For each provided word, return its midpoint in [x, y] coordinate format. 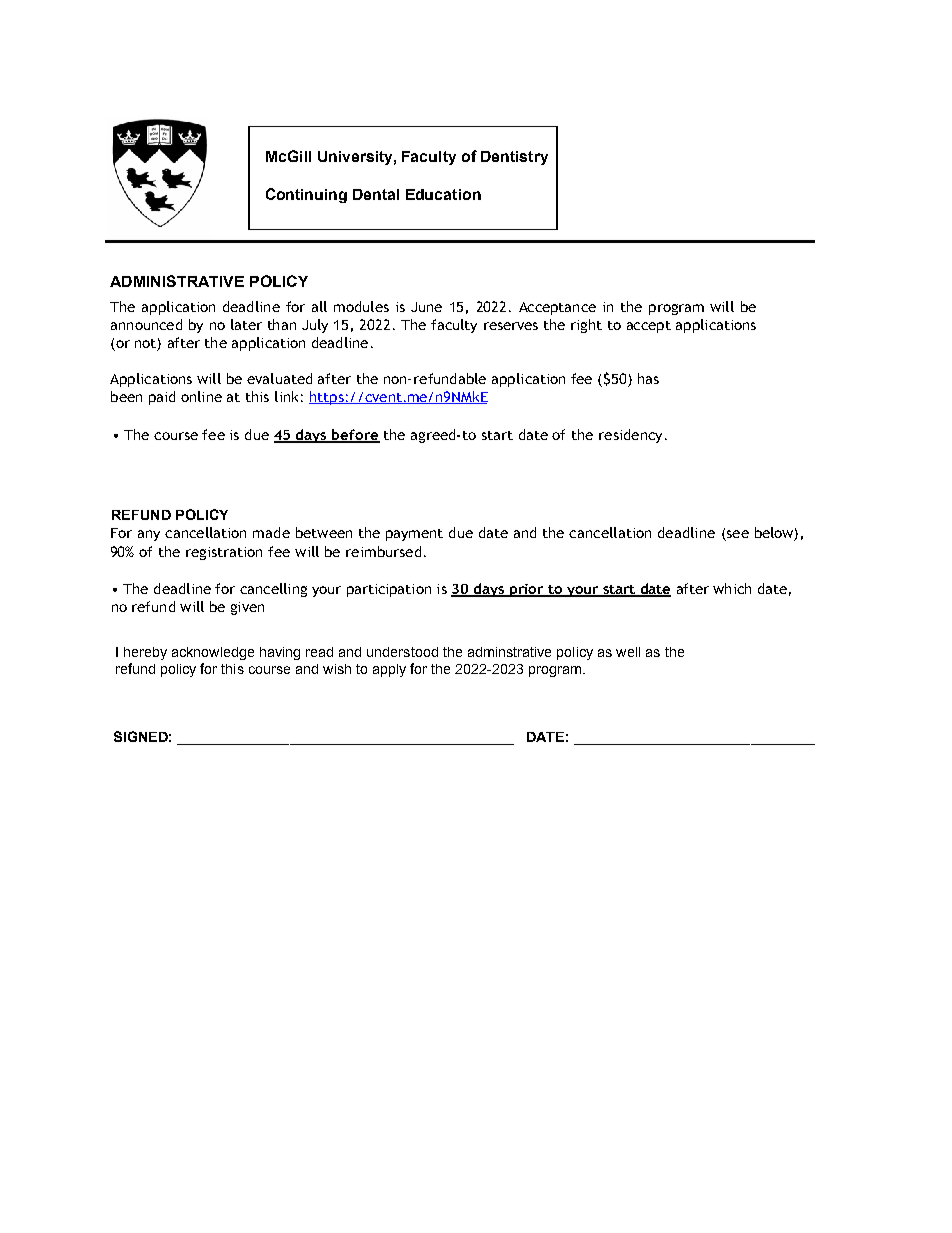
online [201, 396]
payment [414, 535]
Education [443, 194]
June [426, 307]
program [676, 309]
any [149, 535]
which [732, 588]
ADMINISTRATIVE [177, 281]
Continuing [306, 195]
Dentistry [514, 158]
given [247, 608]
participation [389, 590]
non [396, 380]
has [648, 378]
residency [630, 436]
